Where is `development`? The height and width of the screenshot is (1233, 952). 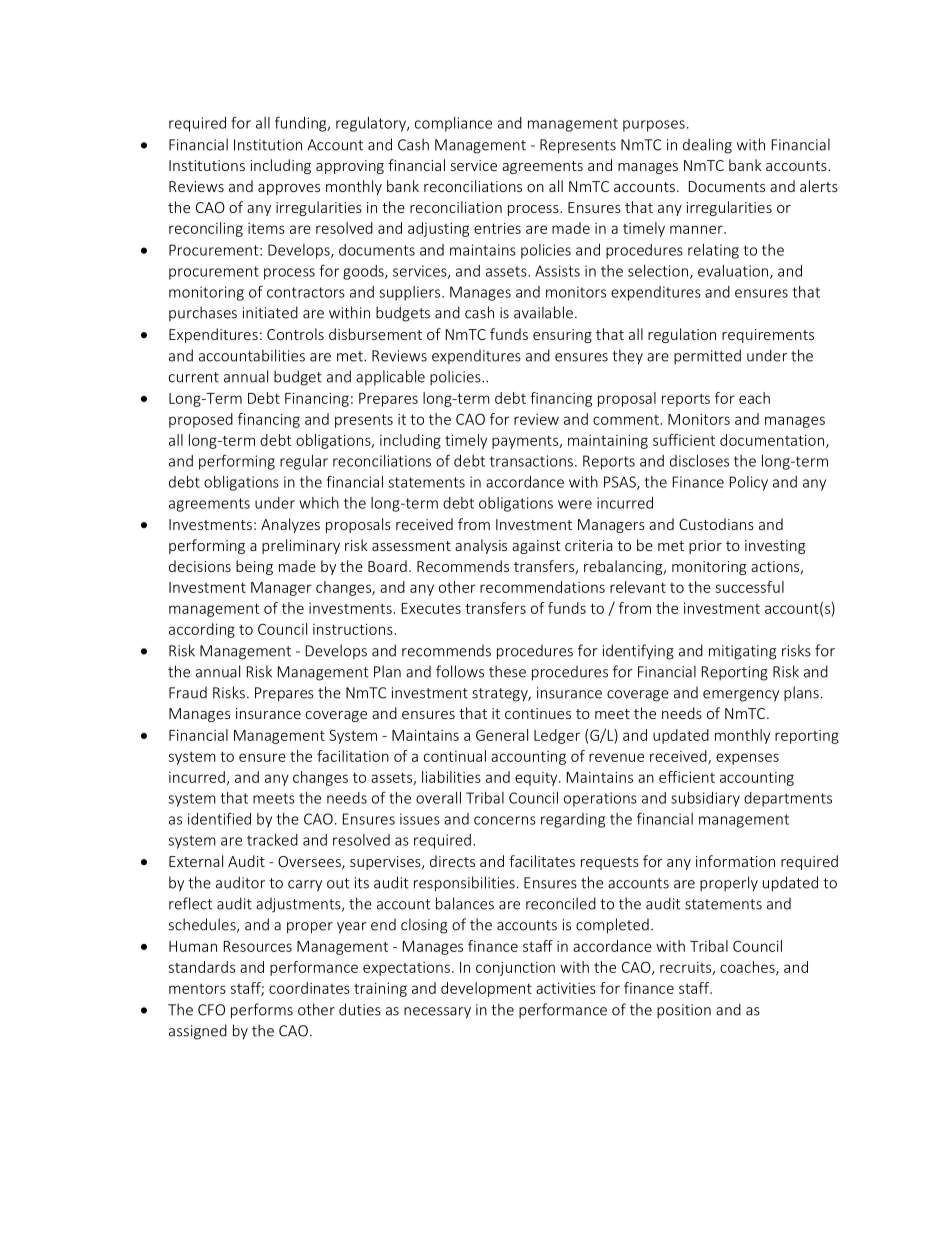 development is located at coordinates (486, 989).
